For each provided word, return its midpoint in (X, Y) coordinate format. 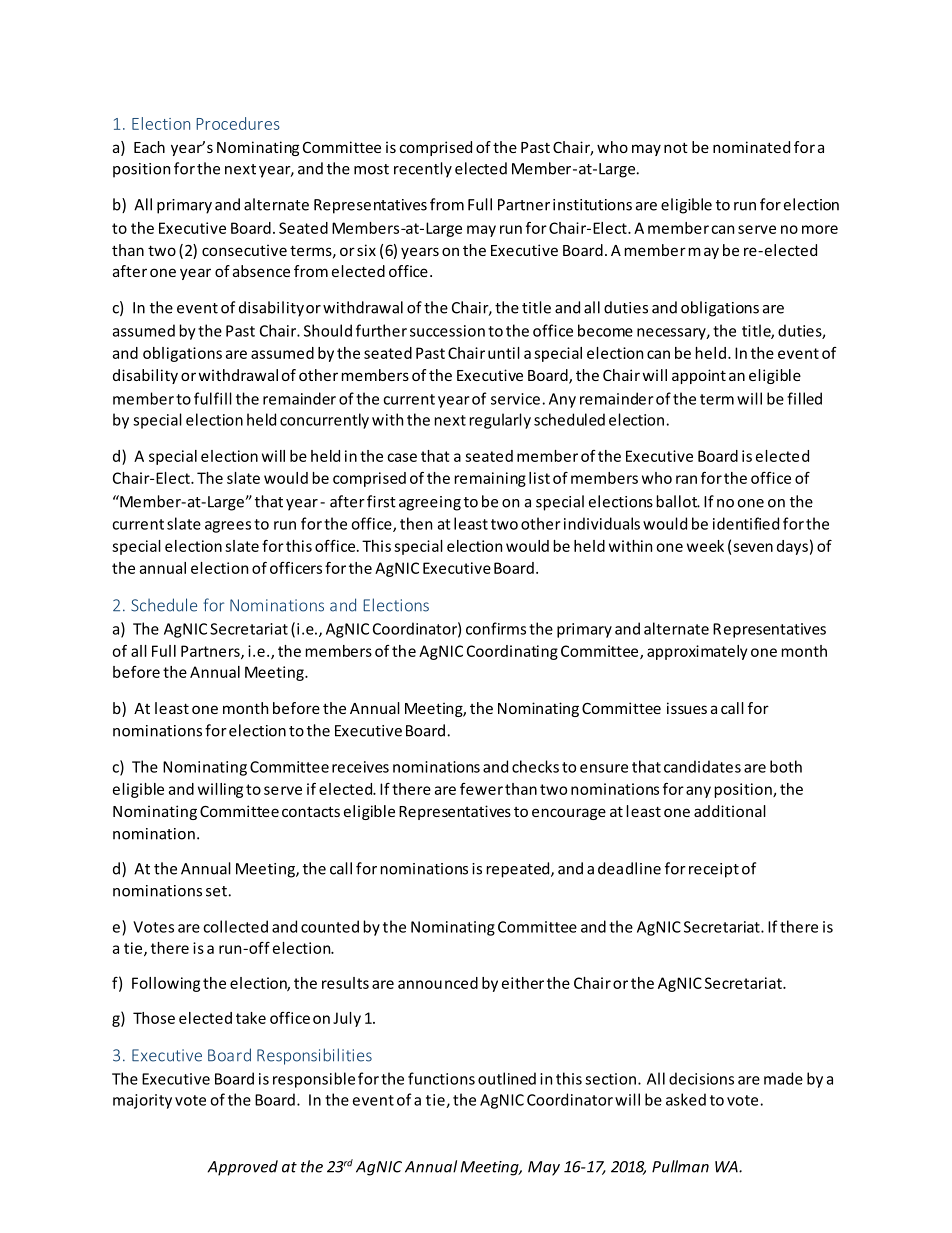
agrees (228, 527)
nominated (751, 147)
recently (423, 170)
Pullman (680, 1166)
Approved (243, 1168)
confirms (496, 628)
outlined (507, 1078)
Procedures (238, 123)
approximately (697, 652)
